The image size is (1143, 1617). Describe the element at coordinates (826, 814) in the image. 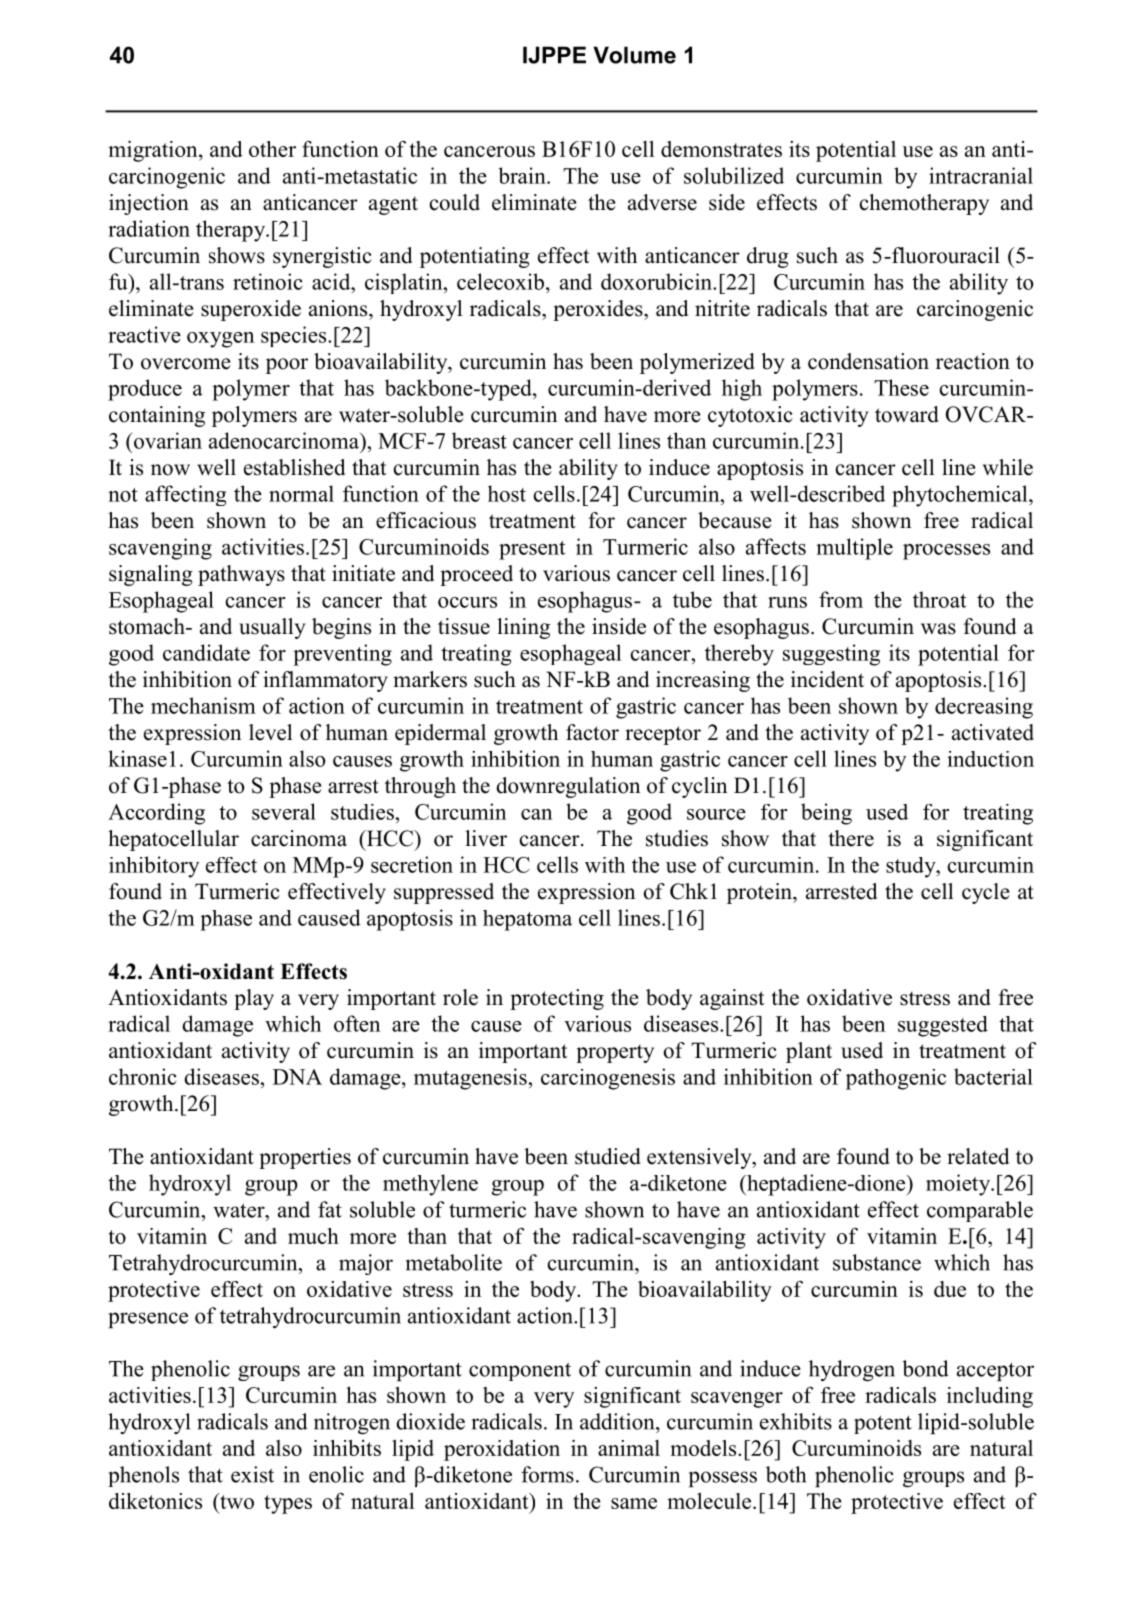

I see `being` at that location.
